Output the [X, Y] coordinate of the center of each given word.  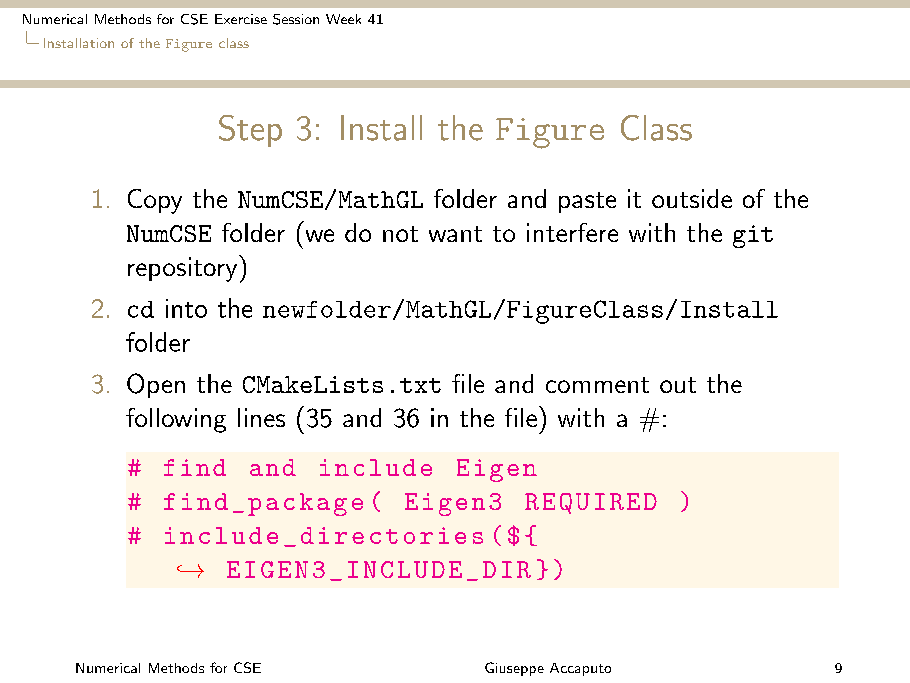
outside [692, 198]
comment [597, 385]
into [186, 308]
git [753, 236]
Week [343, 19]
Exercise [241, 19]
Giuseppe [514, 669]
